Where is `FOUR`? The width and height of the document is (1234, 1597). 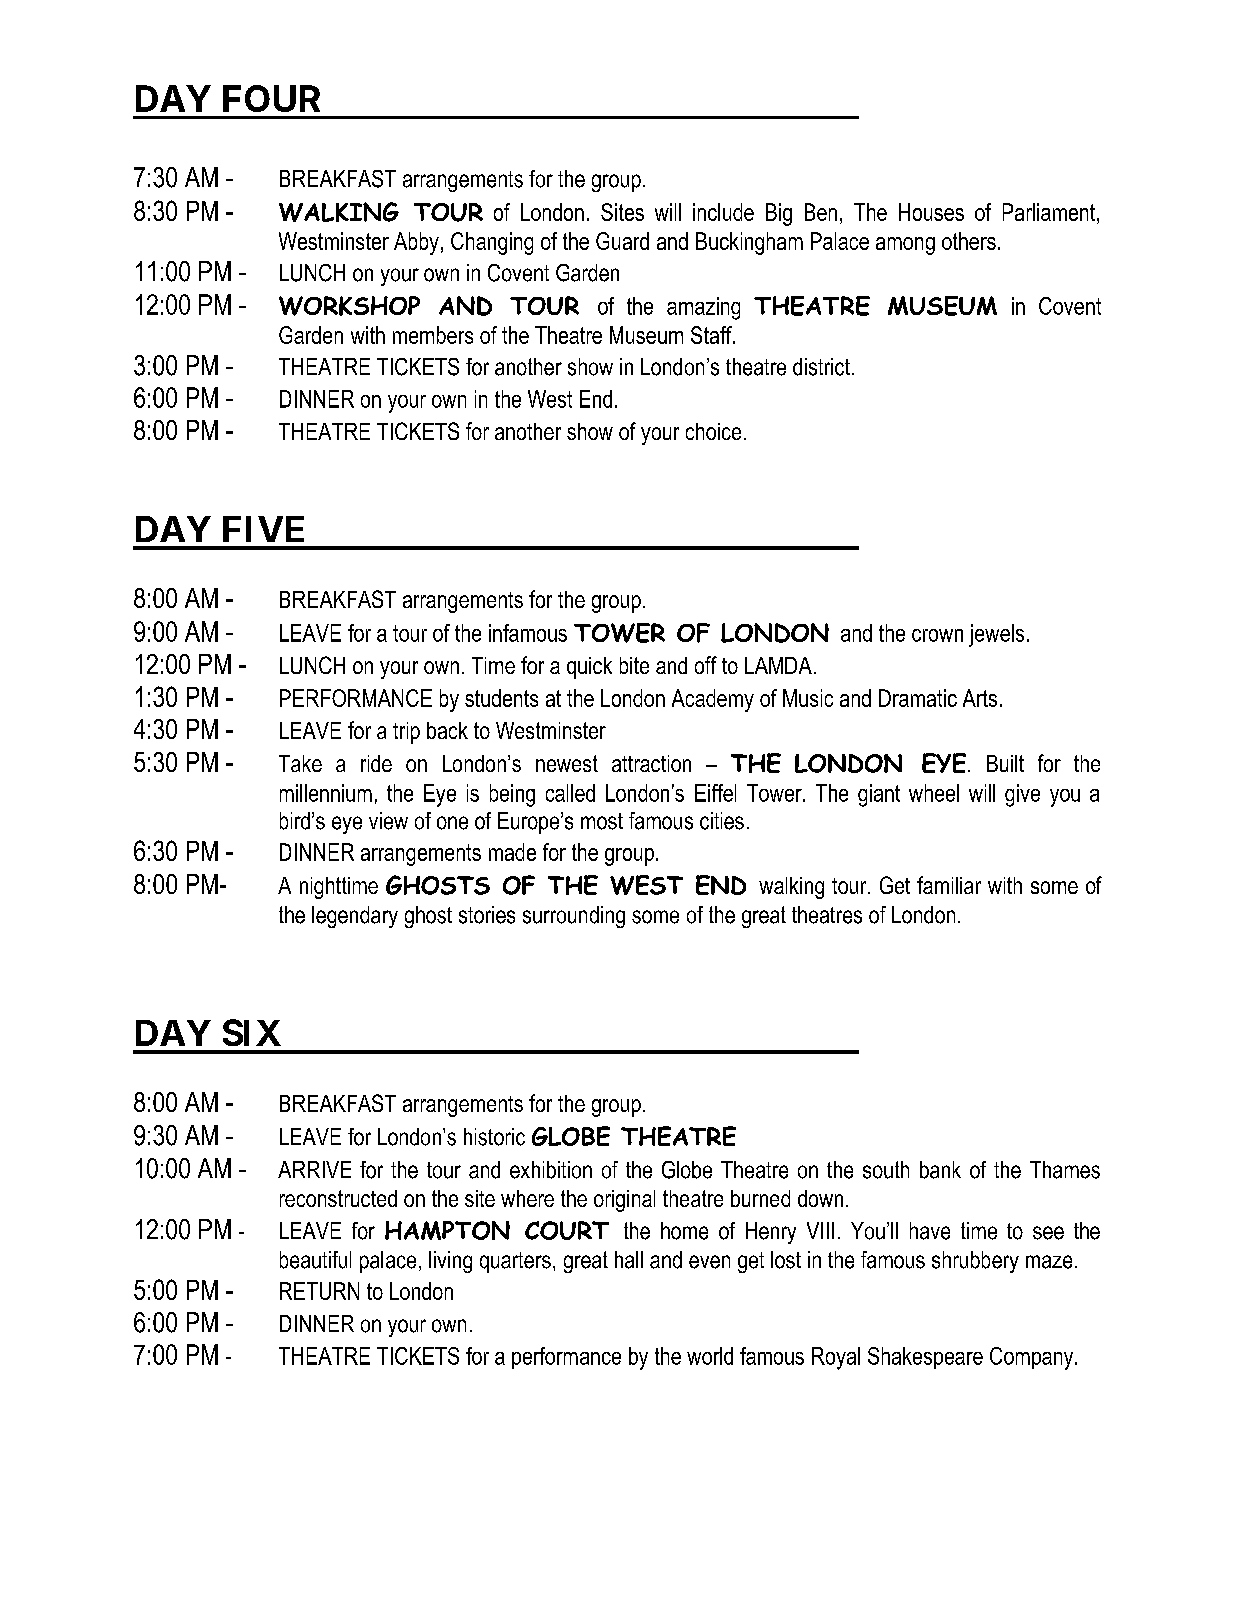 FOUR is located at coordinates (271, 98).
